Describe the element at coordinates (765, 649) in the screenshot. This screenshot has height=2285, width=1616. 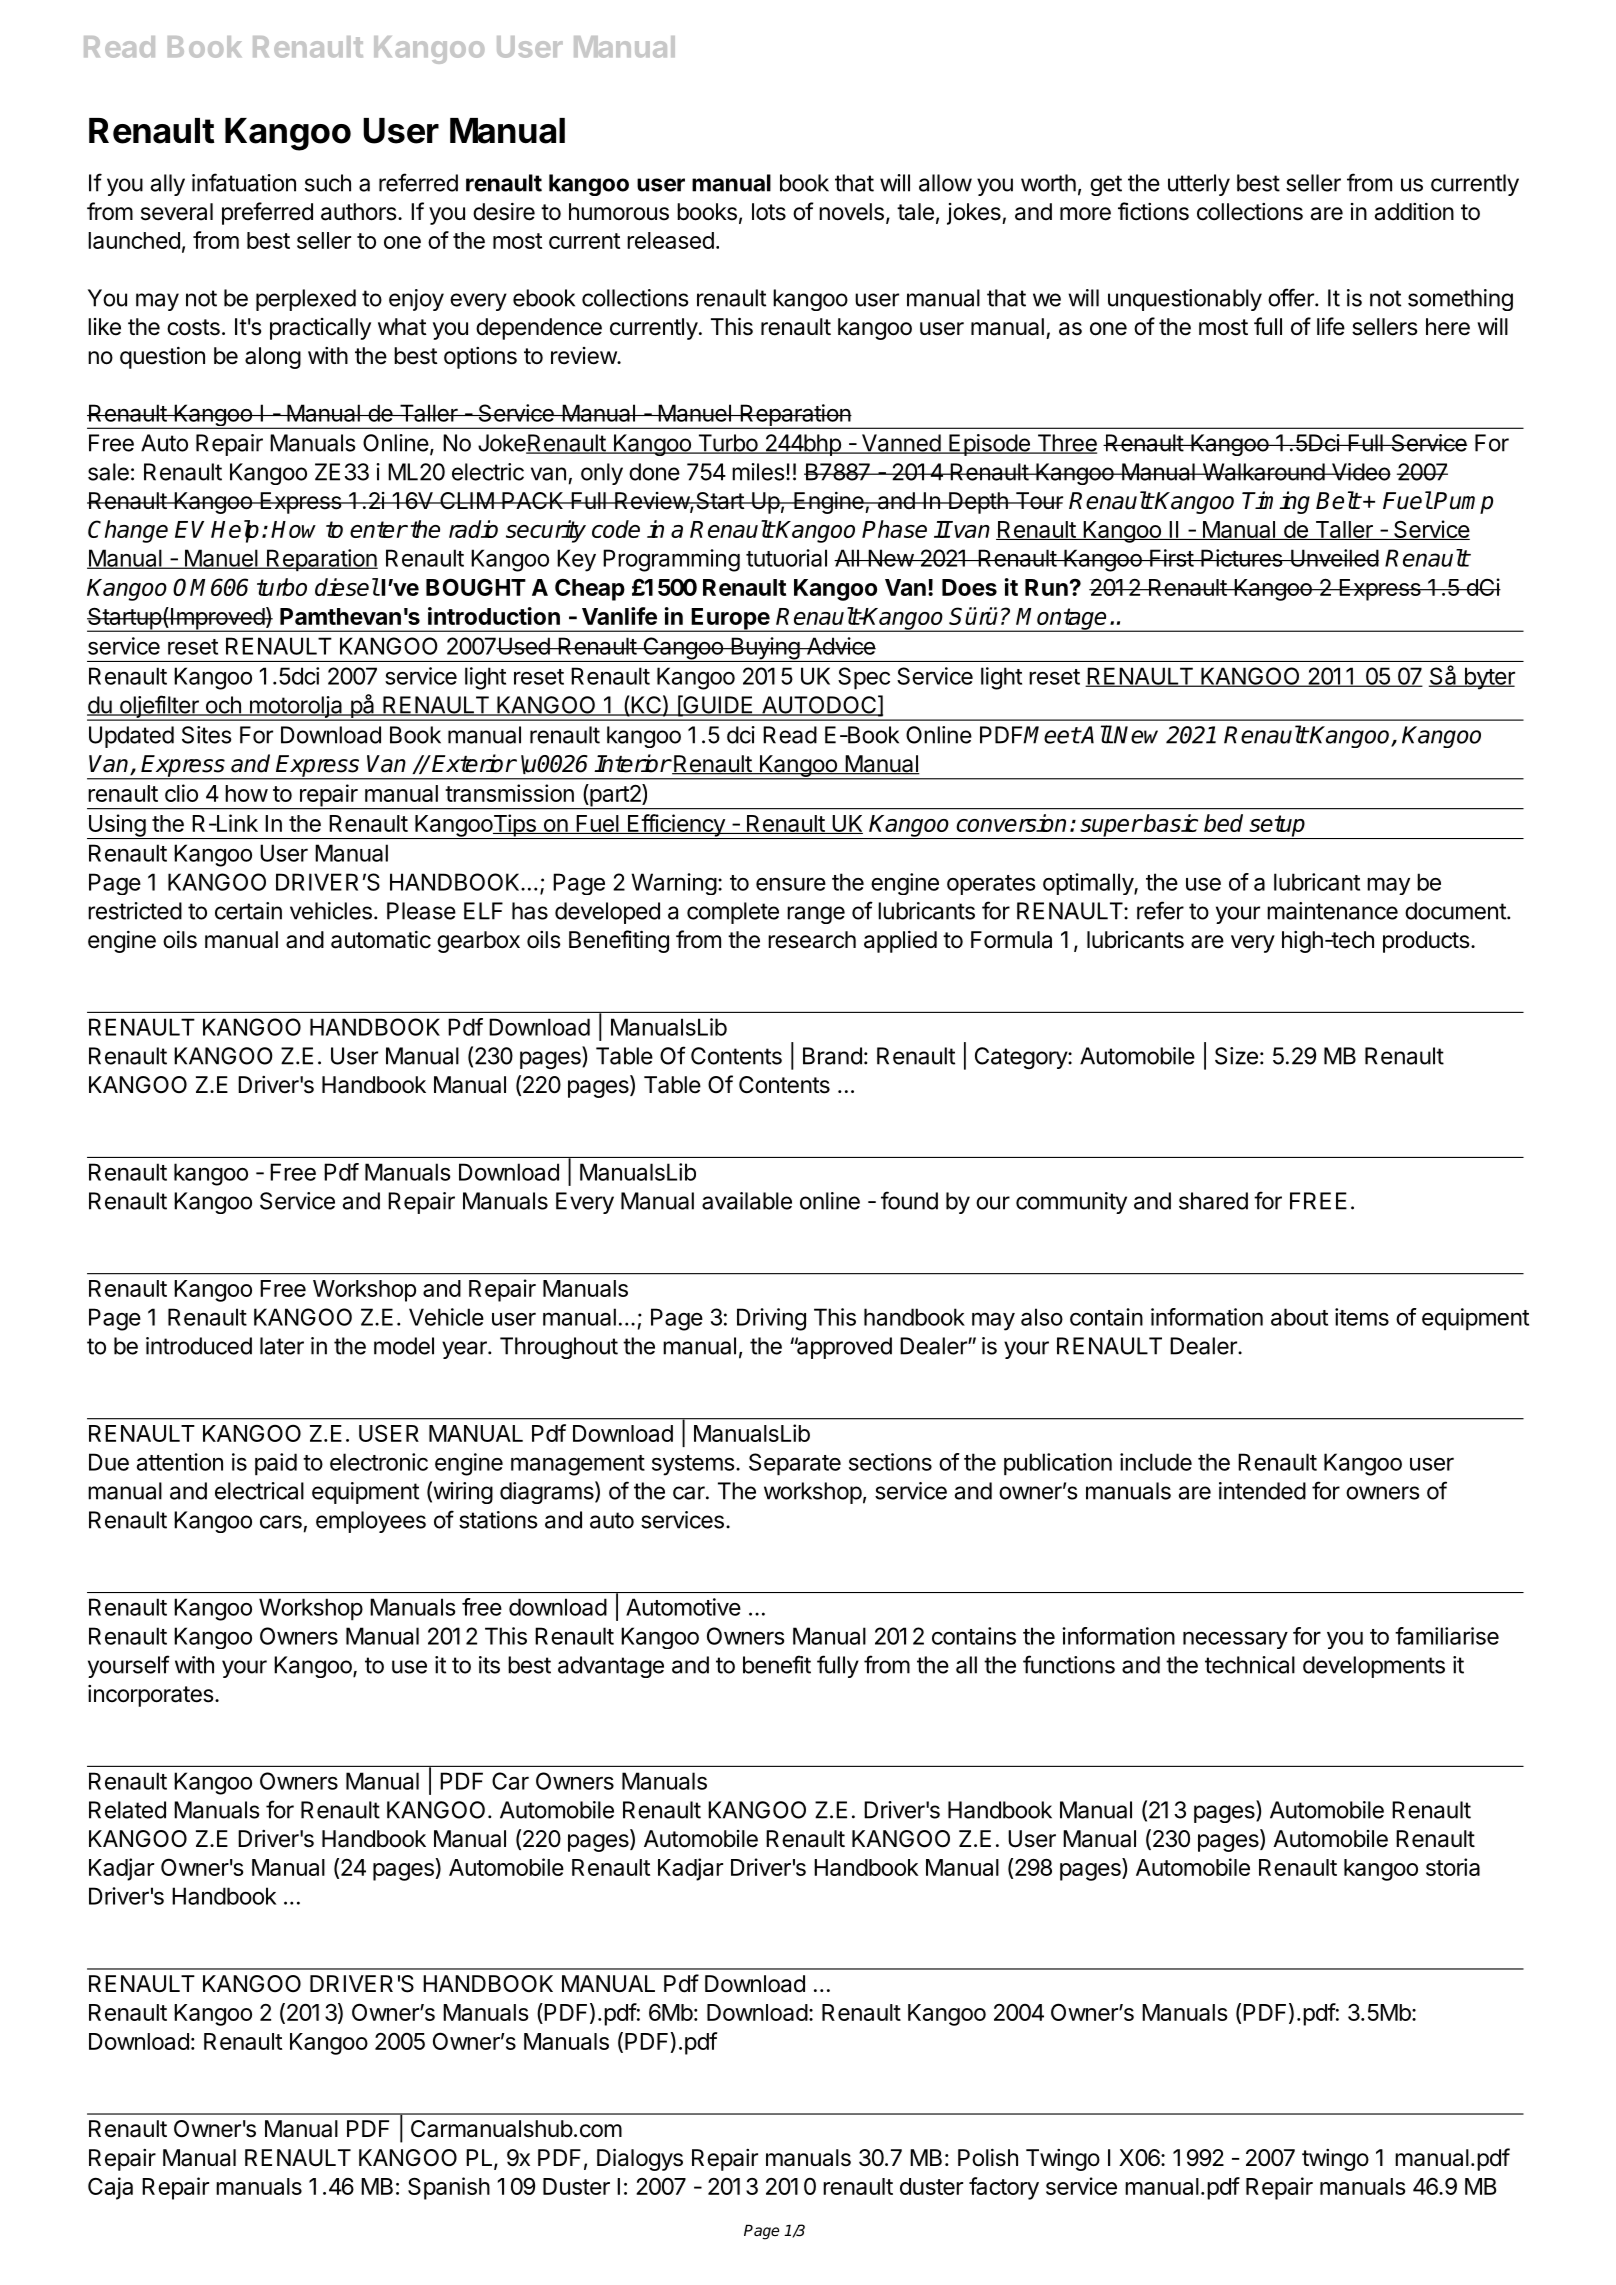
I see `Buying` at that location.
